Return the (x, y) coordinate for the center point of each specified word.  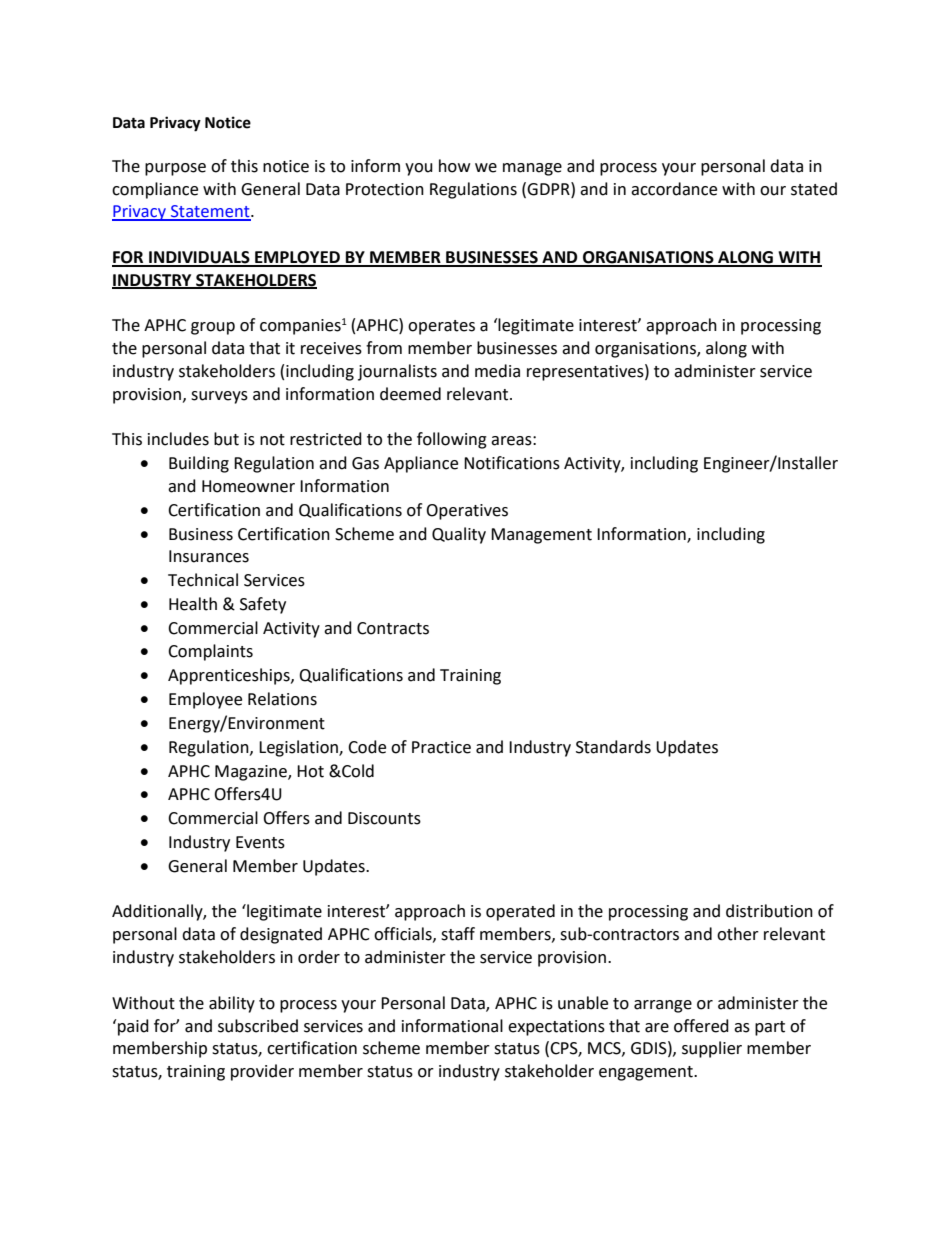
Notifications (512, 463)
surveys (219, 397)
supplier (712, 1049)
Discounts (384, 818)
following (452, 440)
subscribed (258, 1026)
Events (260, 842)
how (454, 166)
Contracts (393, 628)
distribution (769, 911)
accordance (674, 189)
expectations (556, 1028)
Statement (210, 212)
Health (193, 604)
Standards (613, 747)
